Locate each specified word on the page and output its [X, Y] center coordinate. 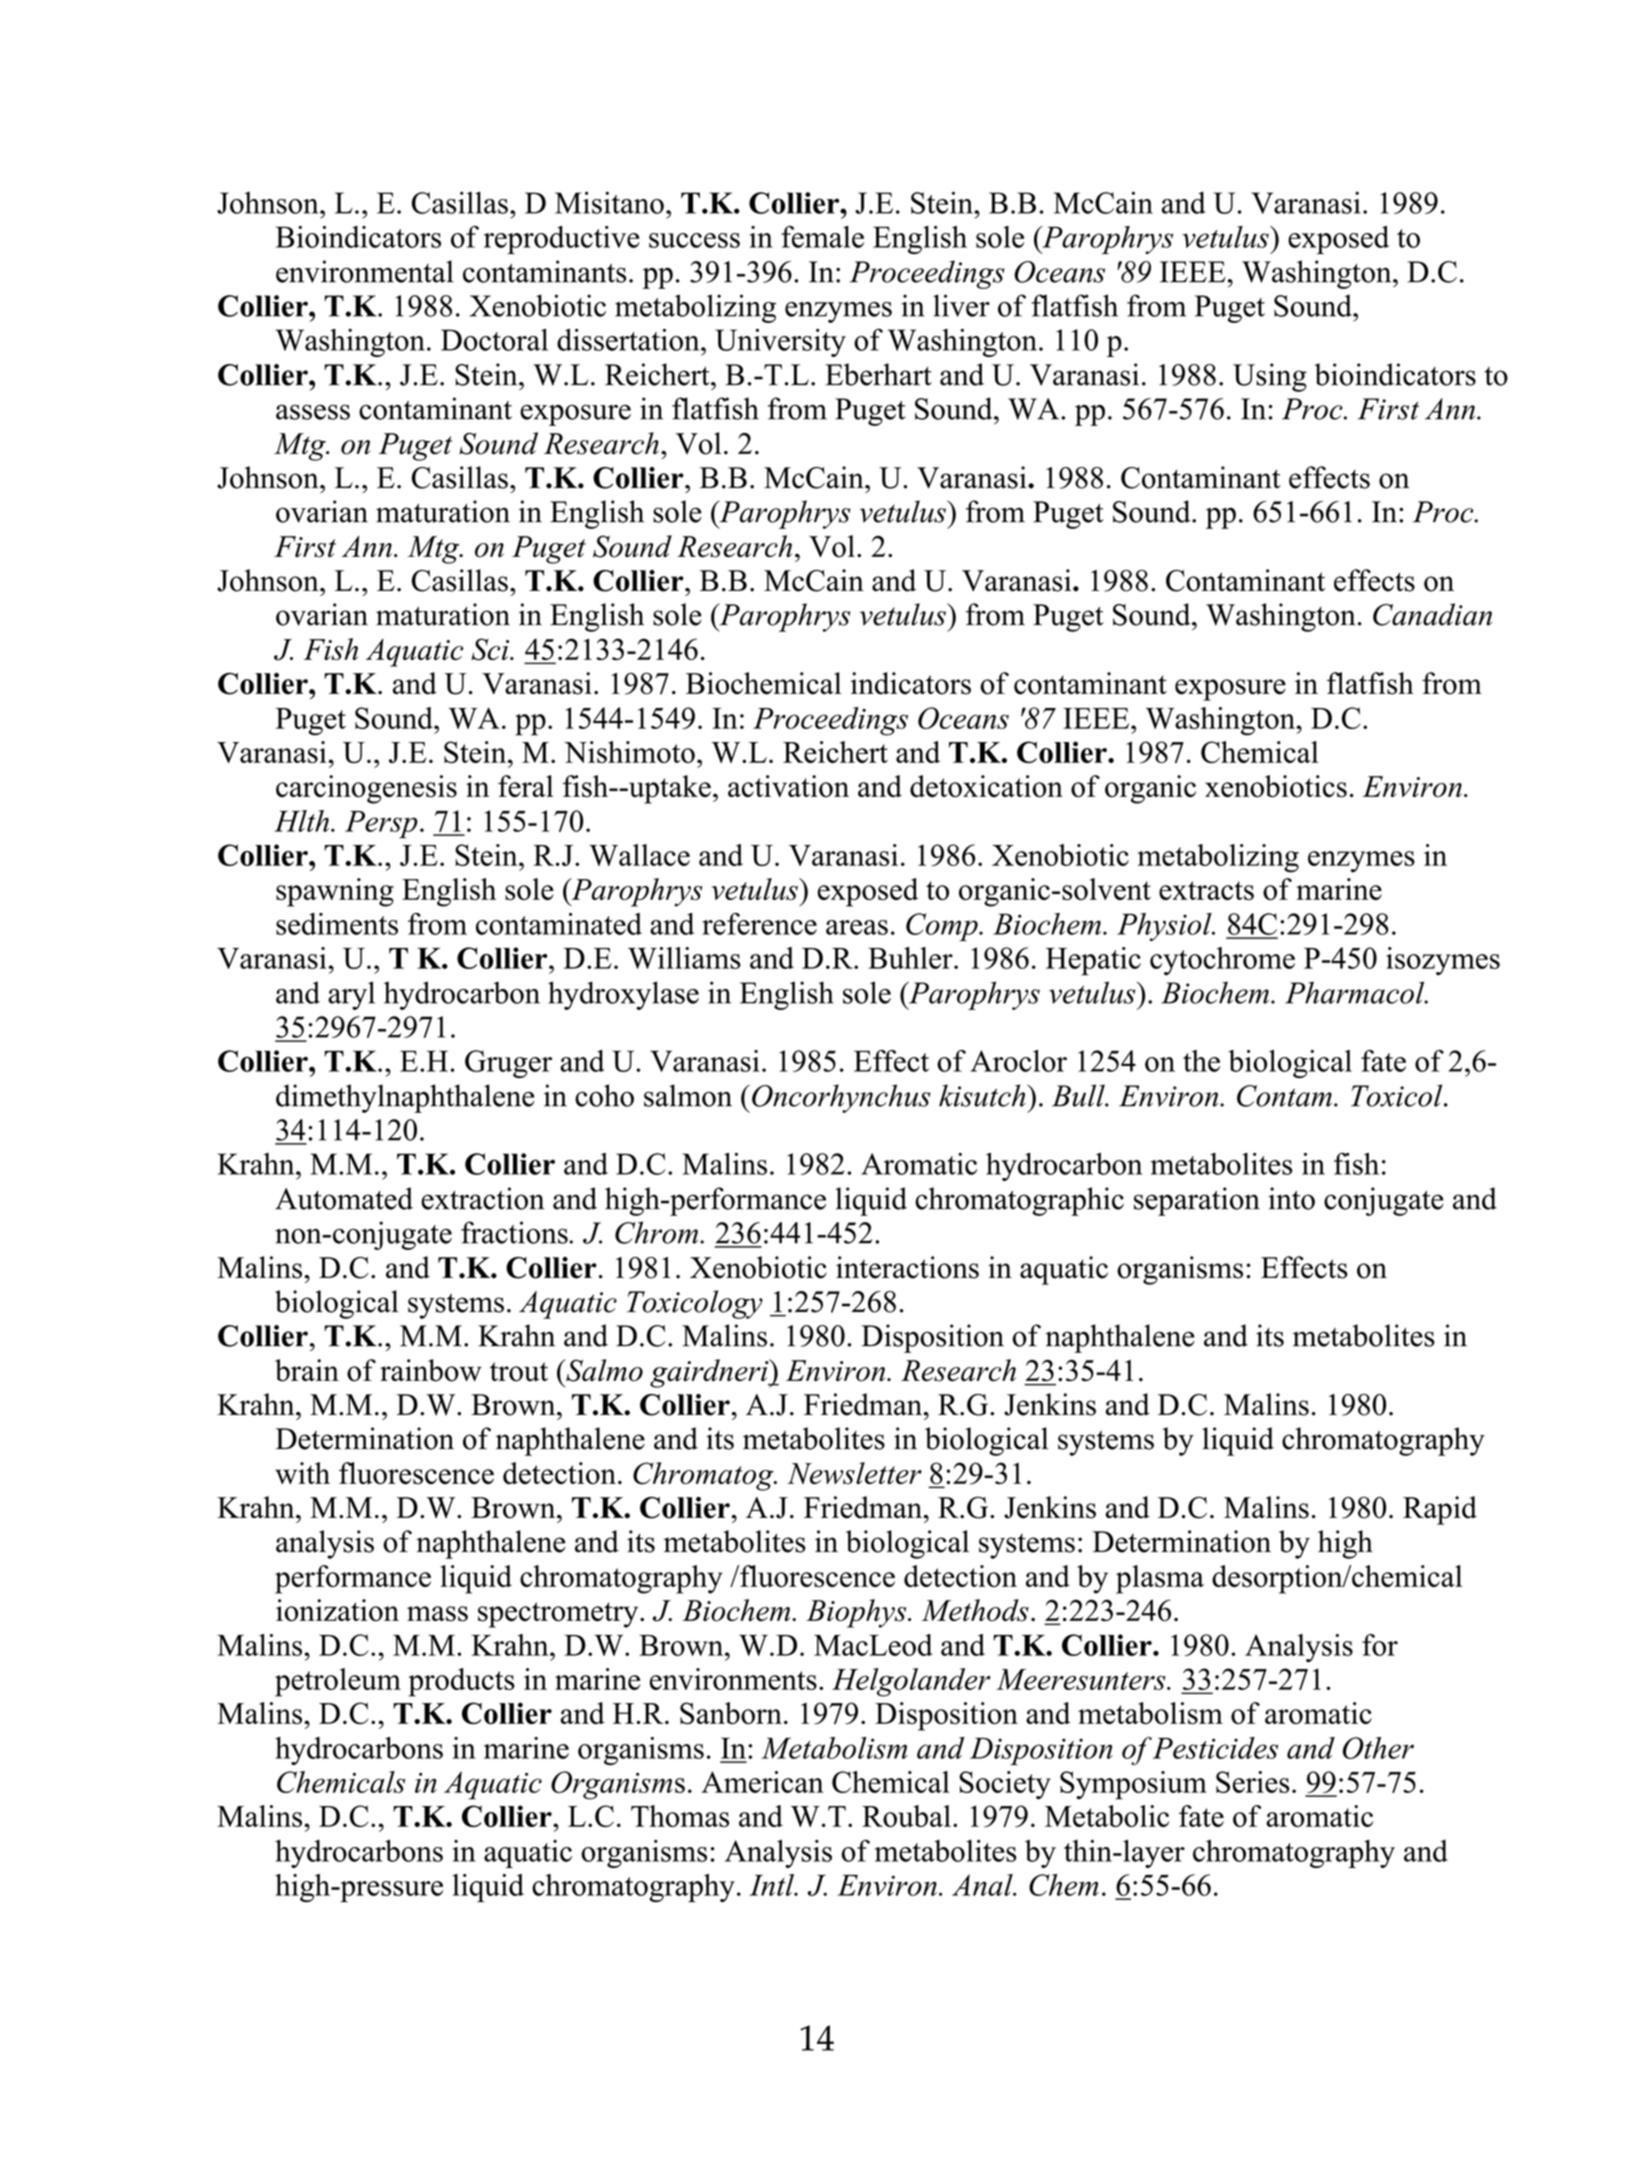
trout [519, 1372]
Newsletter [854, 1473]
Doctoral [494, 339]
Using [1270, 377]
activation [788, 786]
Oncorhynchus [841, 1098]
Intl [772, 1885]
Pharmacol [1356, 992]
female [822, 237]
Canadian [1432, 614]
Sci [491, 649]
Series [1252, 1782]
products [461, 1682]
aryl [351, 995]
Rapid [1440, 1510]
